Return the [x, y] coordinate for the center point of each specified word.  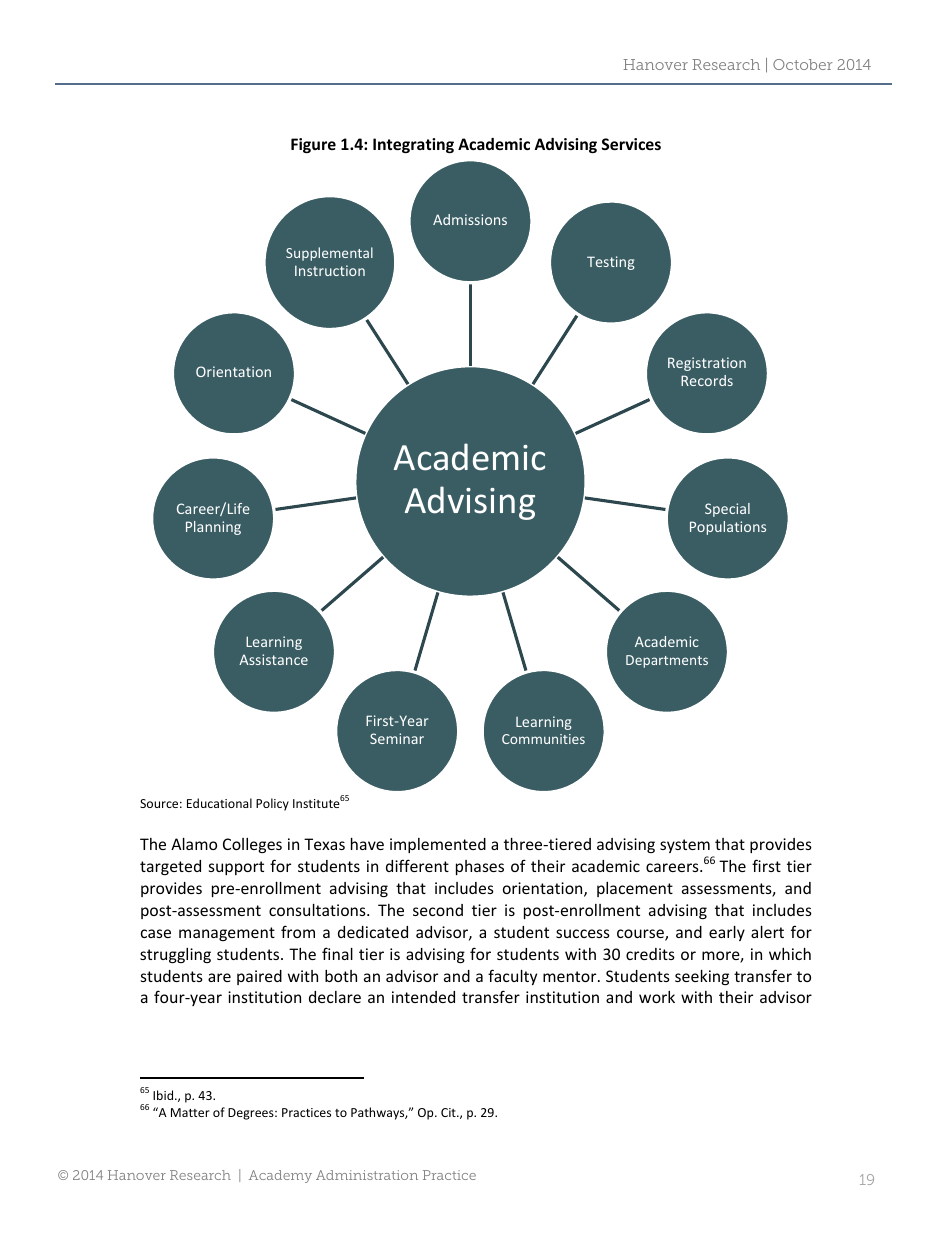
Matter [190, 1112]
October [803, 64]
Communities [543, 739]
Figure [313, 145]
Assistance [273, 659]
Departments [667, 661]
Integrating [413, 145]
